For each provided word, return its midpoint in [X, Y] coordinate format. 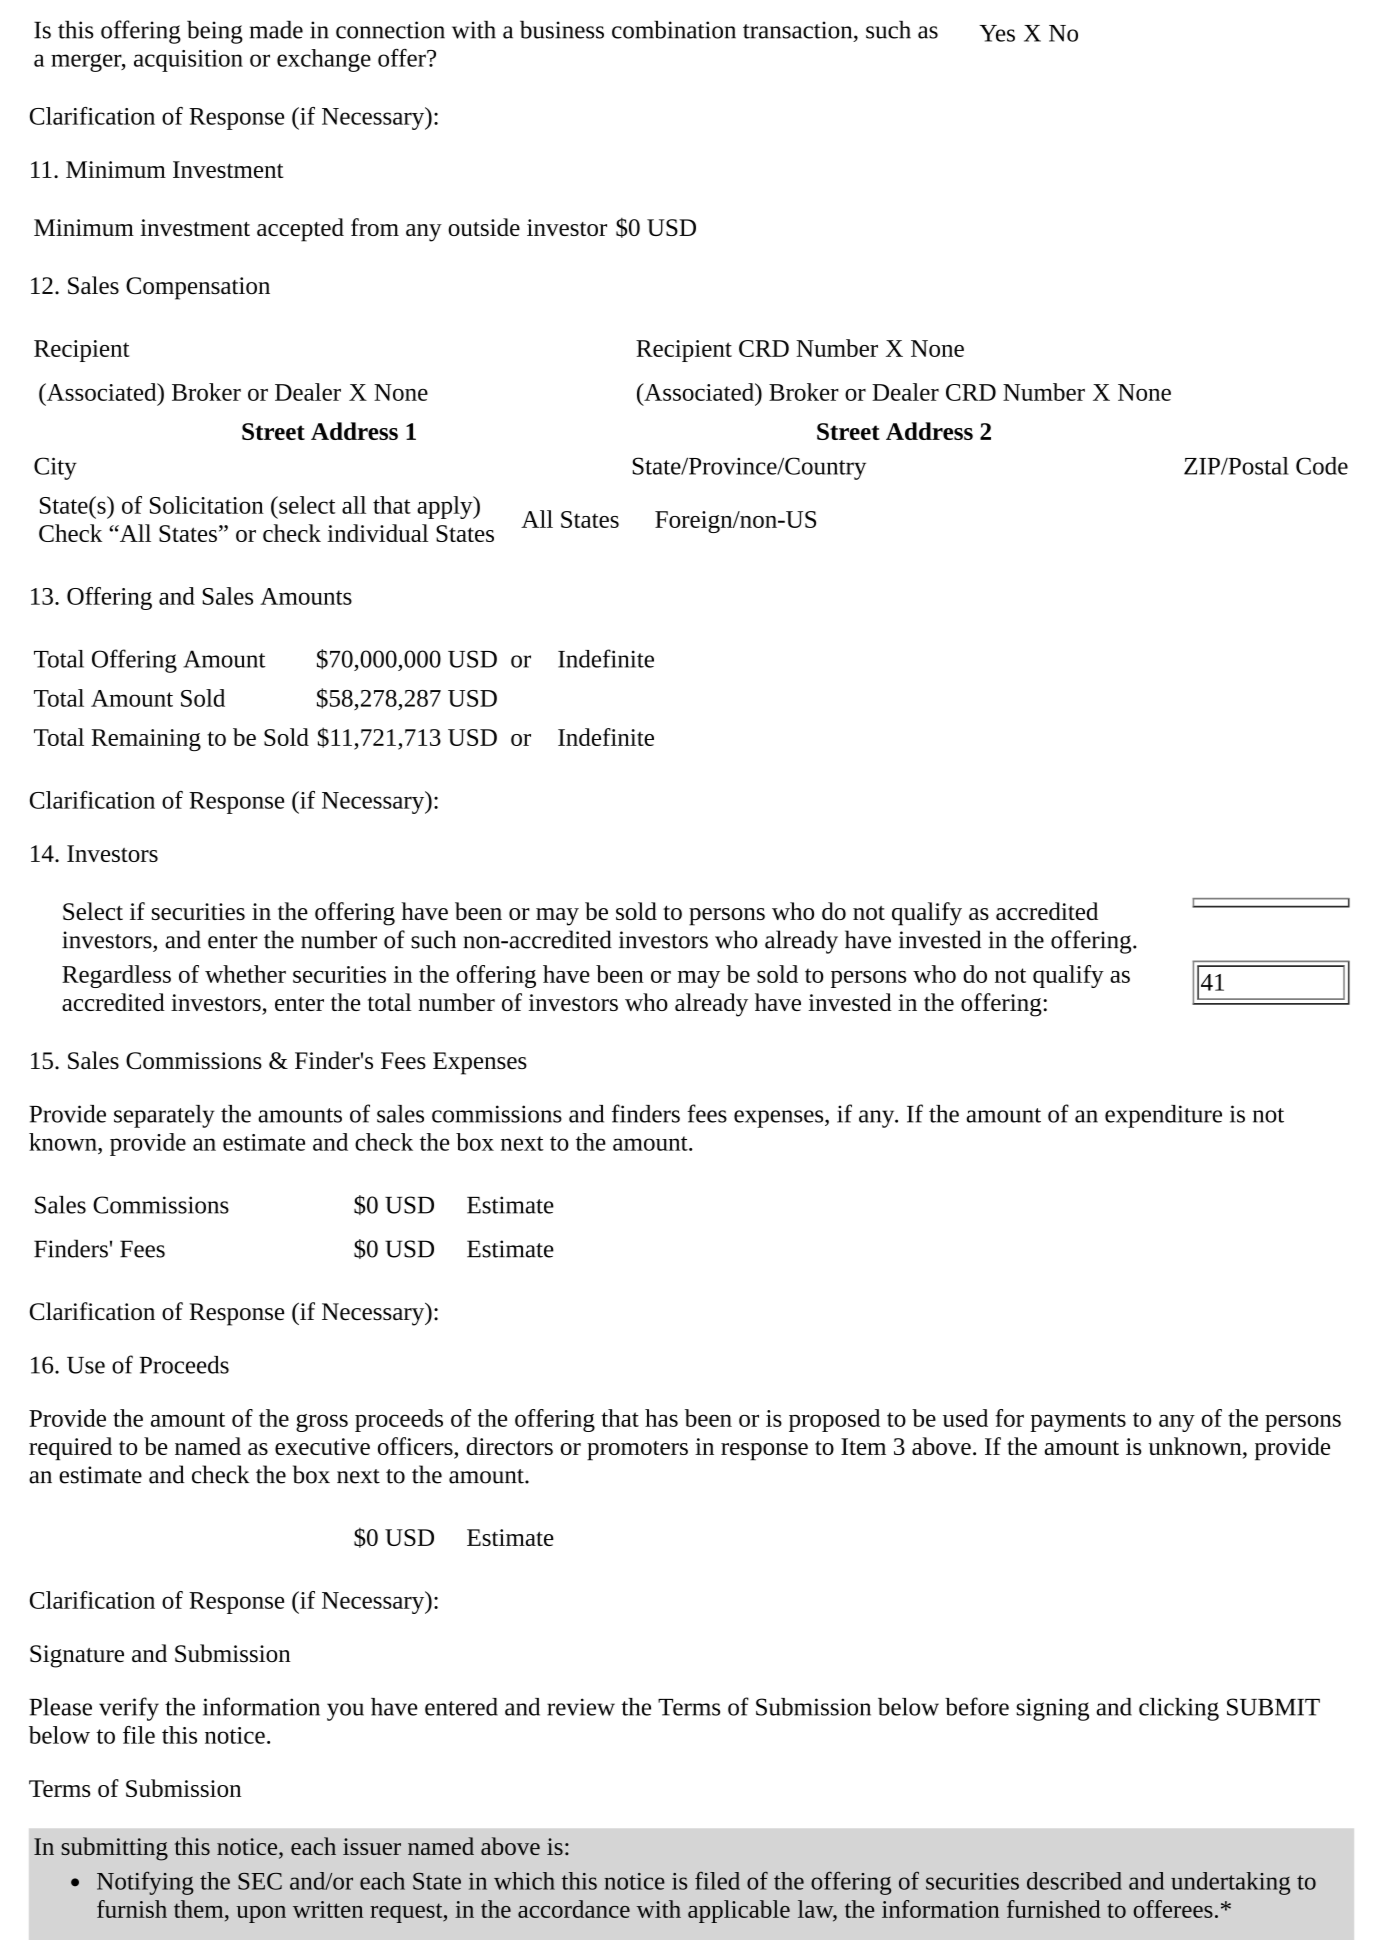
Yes [997, 33]
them [200, 1909]
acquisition [188, 61]
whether [245, 974]
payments [1078, 1422]
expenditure [1163, 1116]
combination [674, 30]
